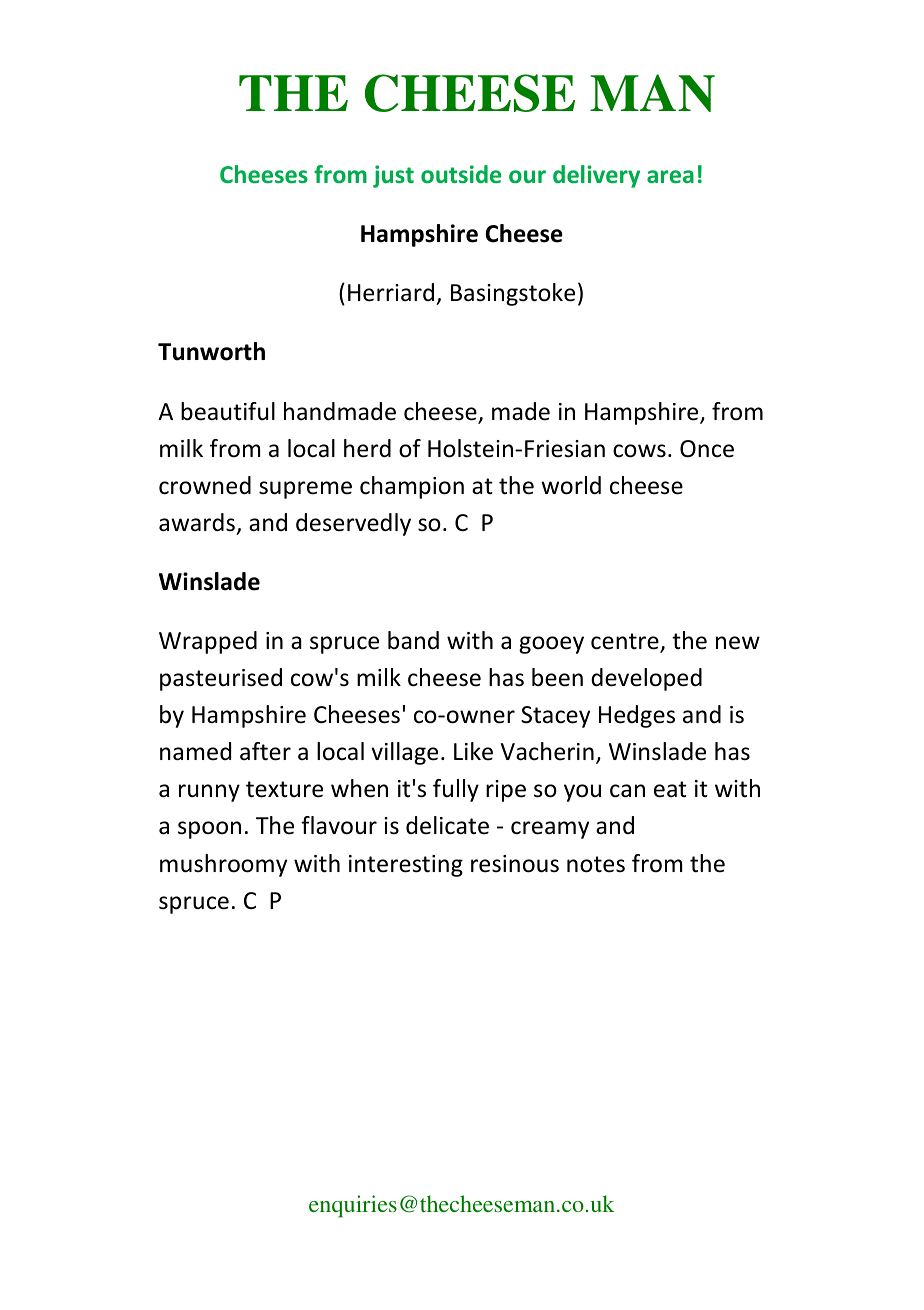  I want to click on outside, so click(461, 174).
